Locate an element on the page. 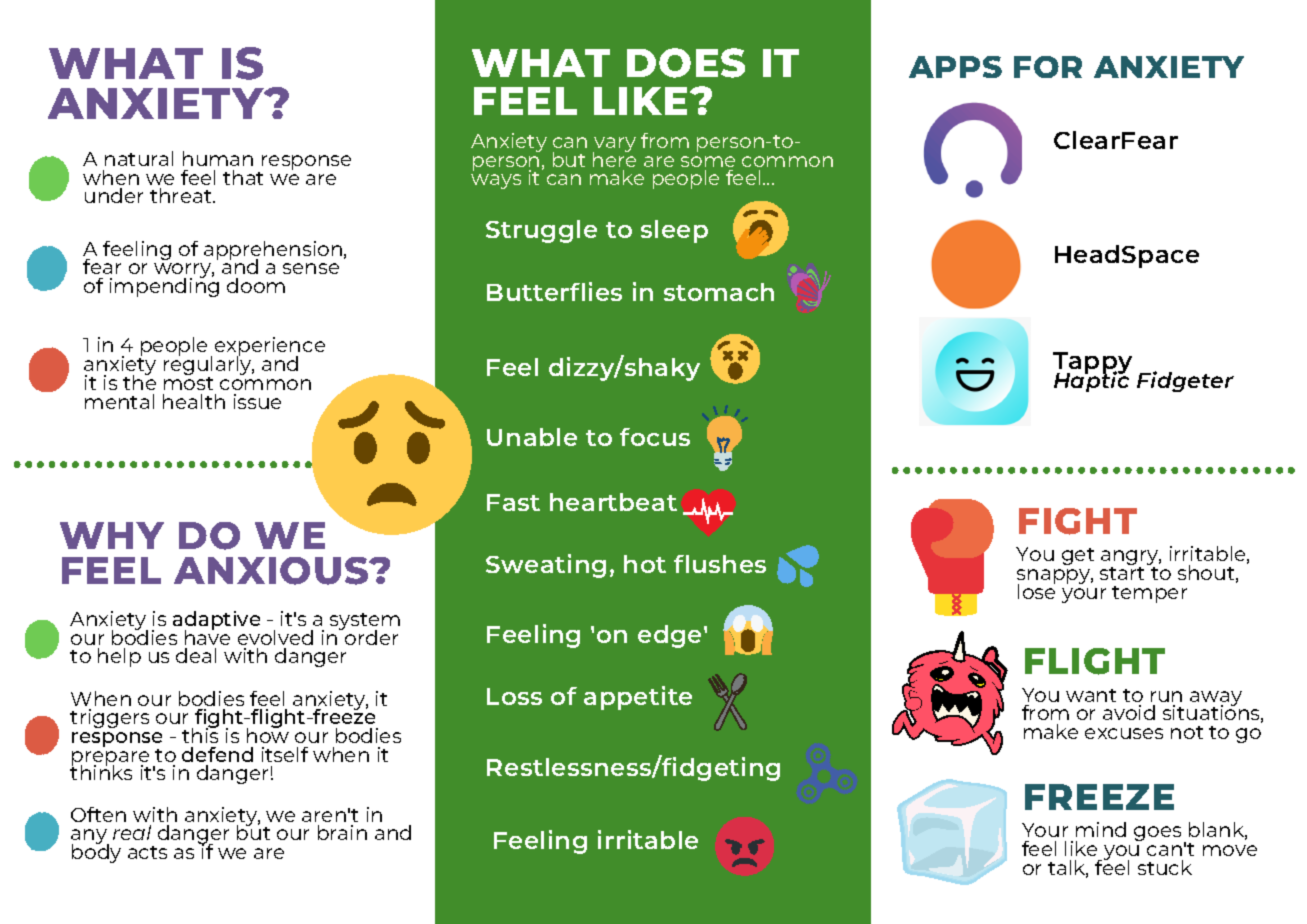 The width and height of the image is (1307, 924). hot is located at coordinates (645, 564).
